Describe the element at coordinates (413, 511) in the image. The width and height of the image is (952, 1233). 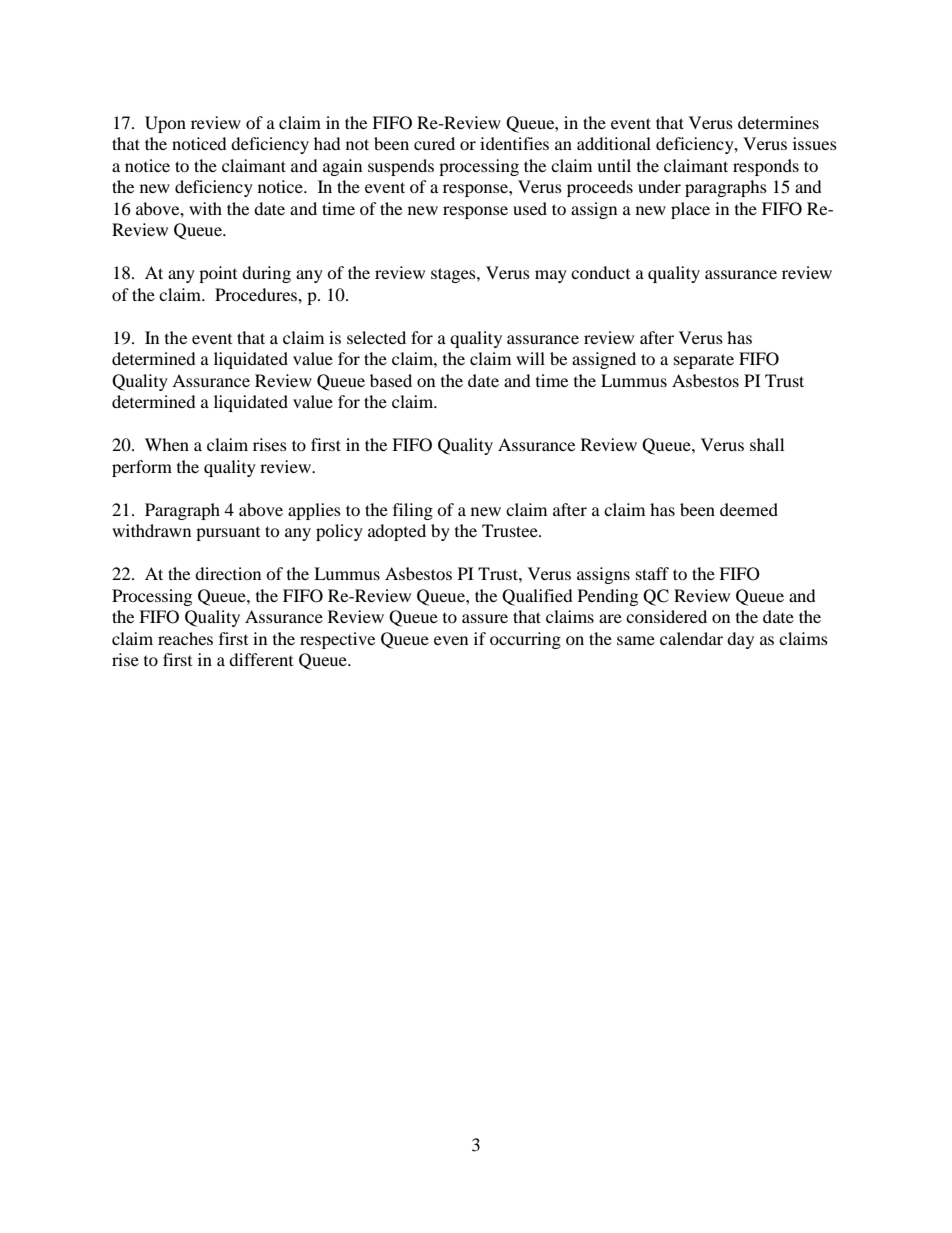
I see `filing` at that location.
